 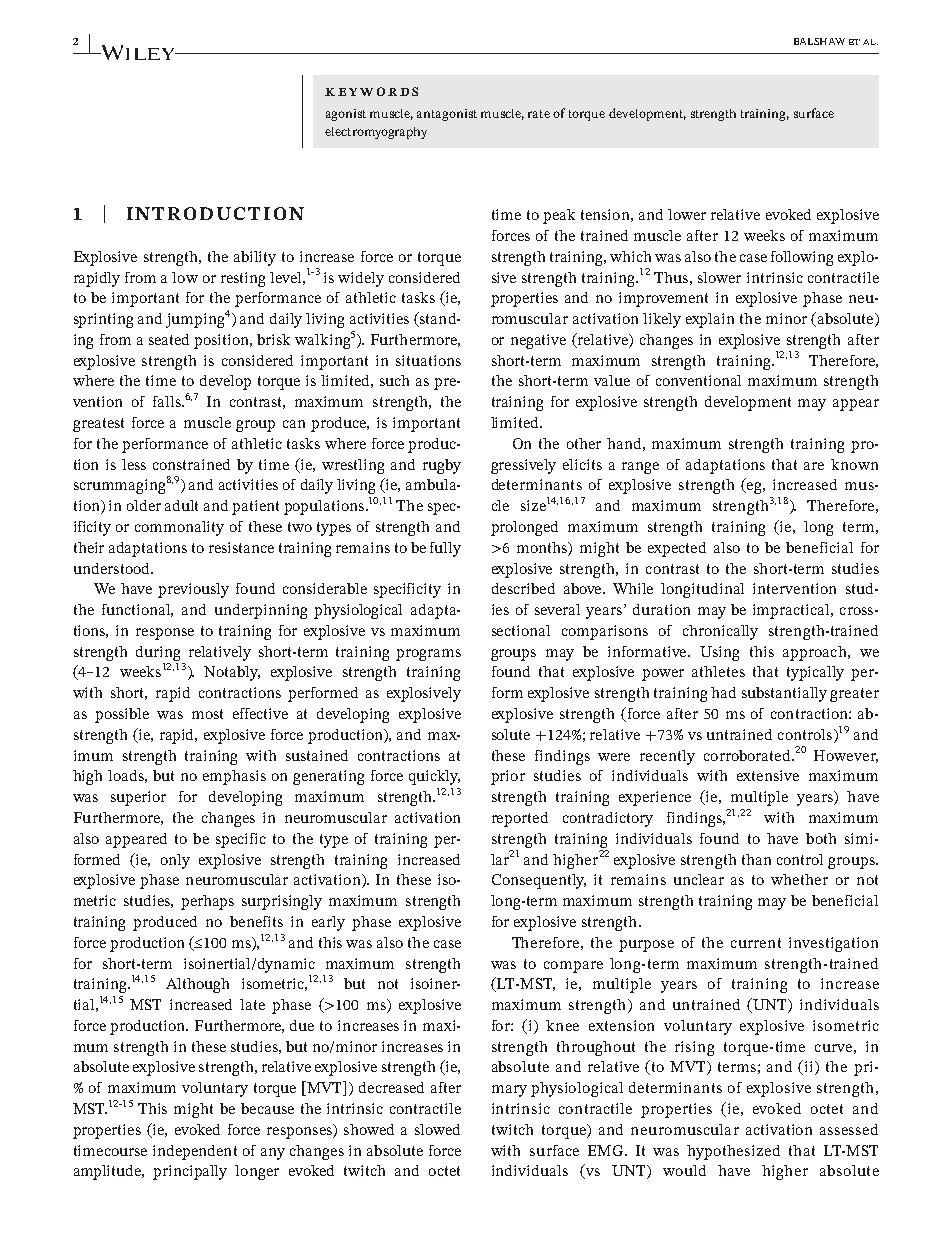 What do you see at coordinates (195, 1152) in the document?
I see `independent` at bounding box center [195, 1152].
